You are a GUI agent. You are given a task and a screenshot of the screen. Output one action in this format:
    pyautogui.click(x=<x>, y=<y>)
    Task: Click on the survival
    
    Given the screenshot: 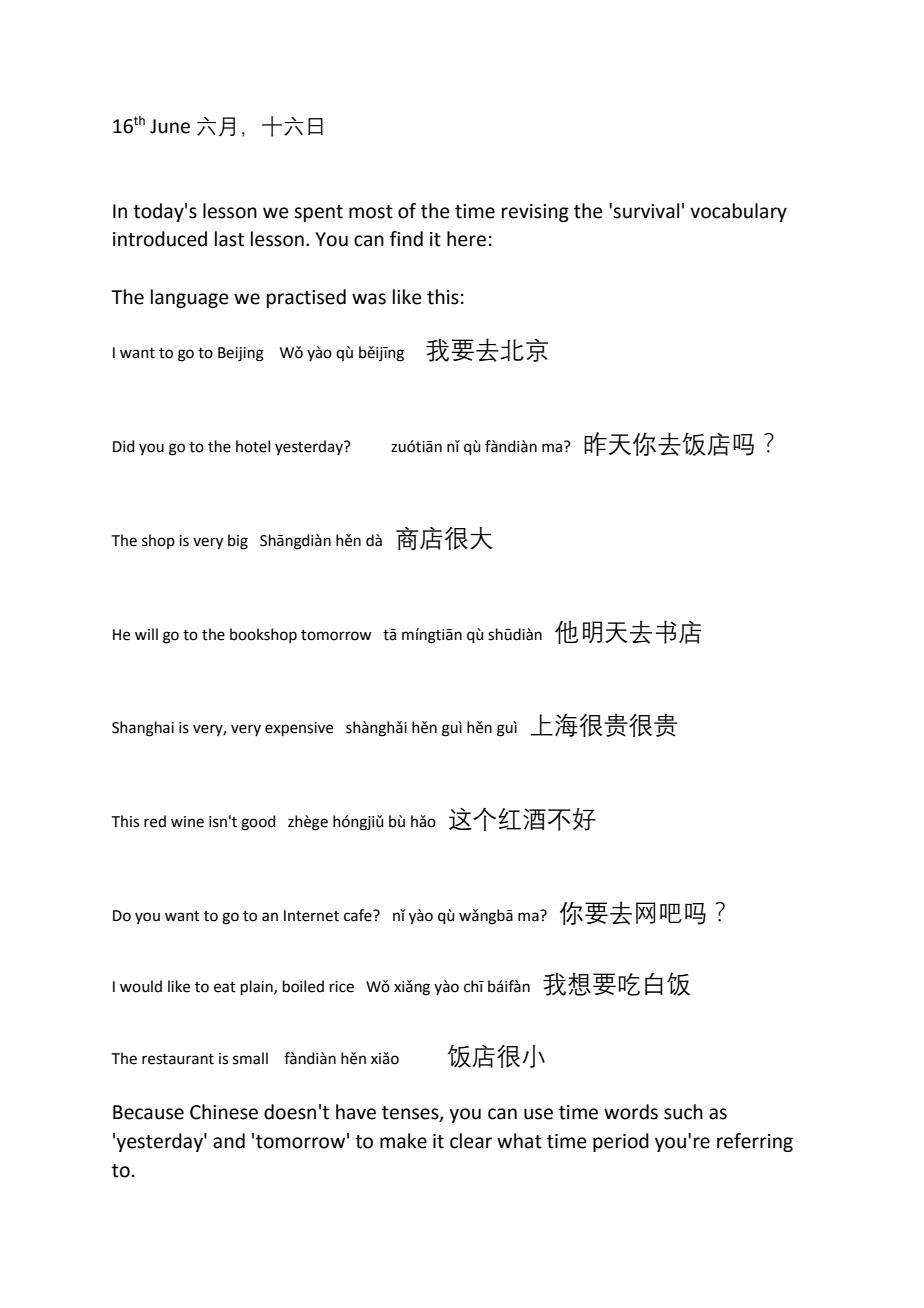 What is the action you would take?
    pyautogui.click(x=646, y=211)
